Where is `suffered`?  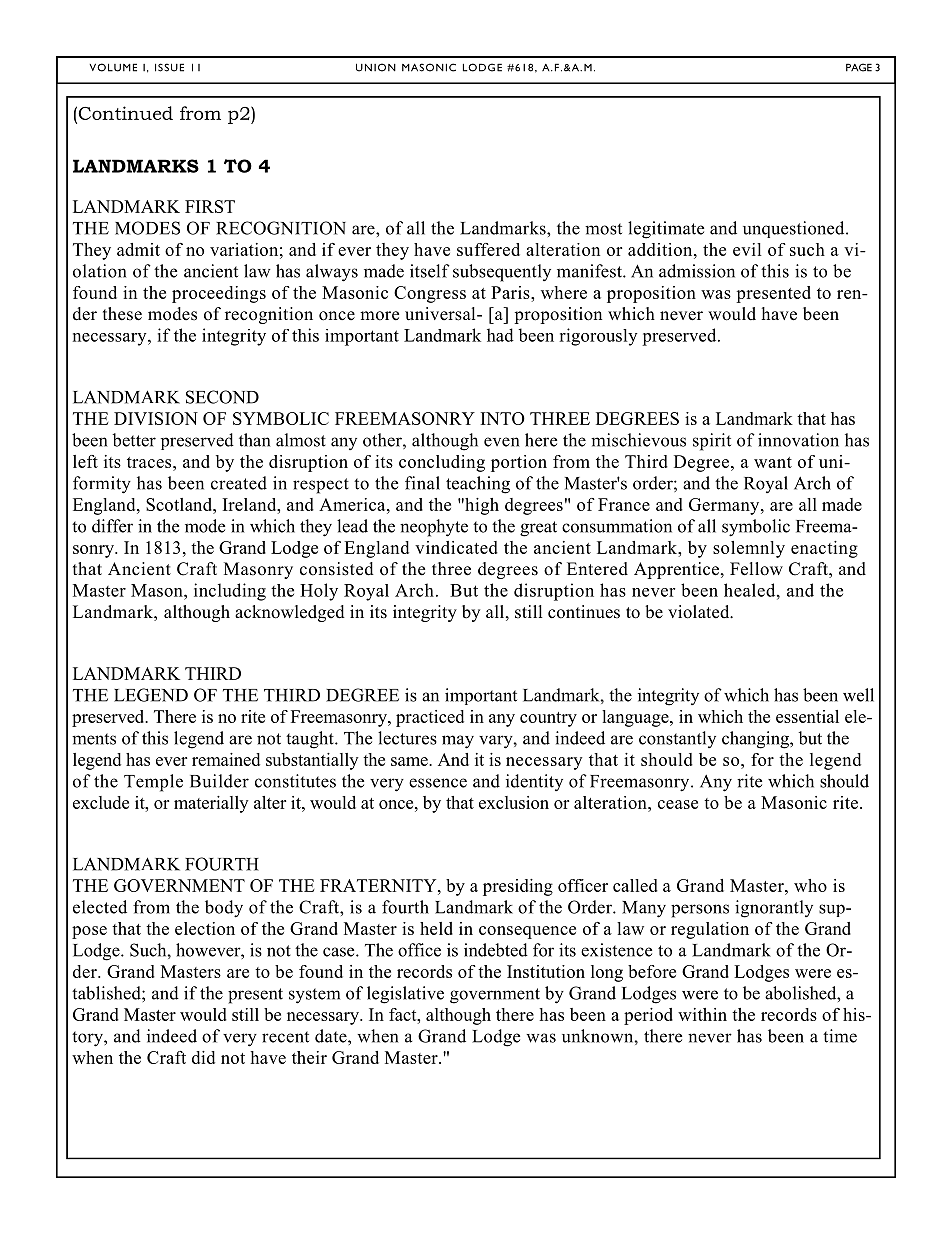
suffered is located at coordinates (488, 249).
